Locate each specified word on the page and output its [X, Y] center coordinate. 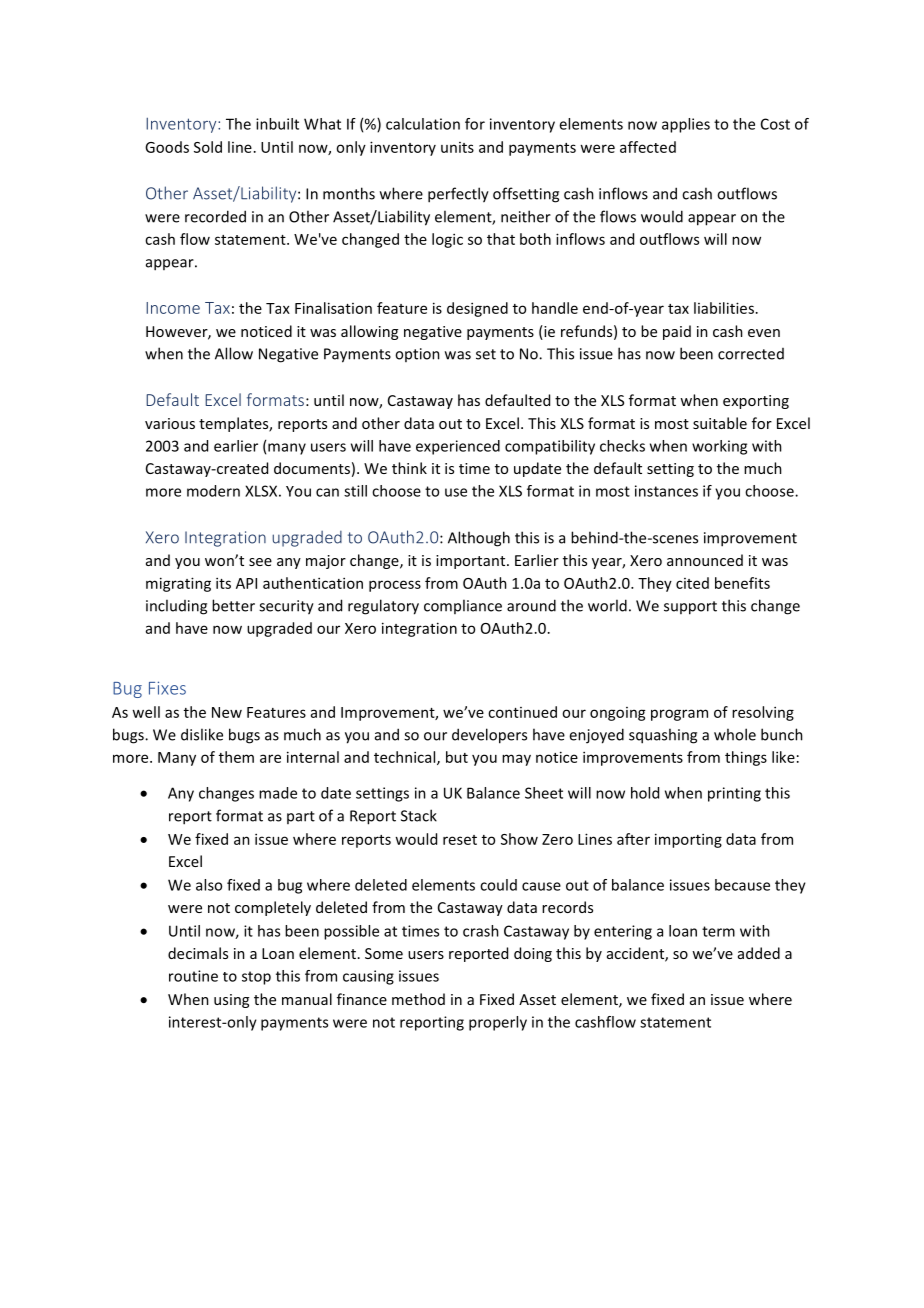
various [170, 423]
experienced [458, 447]
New [227, 712]
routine [193, 976]
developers [489, 736]
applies [686, 125]
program [679, 715]
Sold [208, 147]
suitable [720, 423]
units [457, 147]
